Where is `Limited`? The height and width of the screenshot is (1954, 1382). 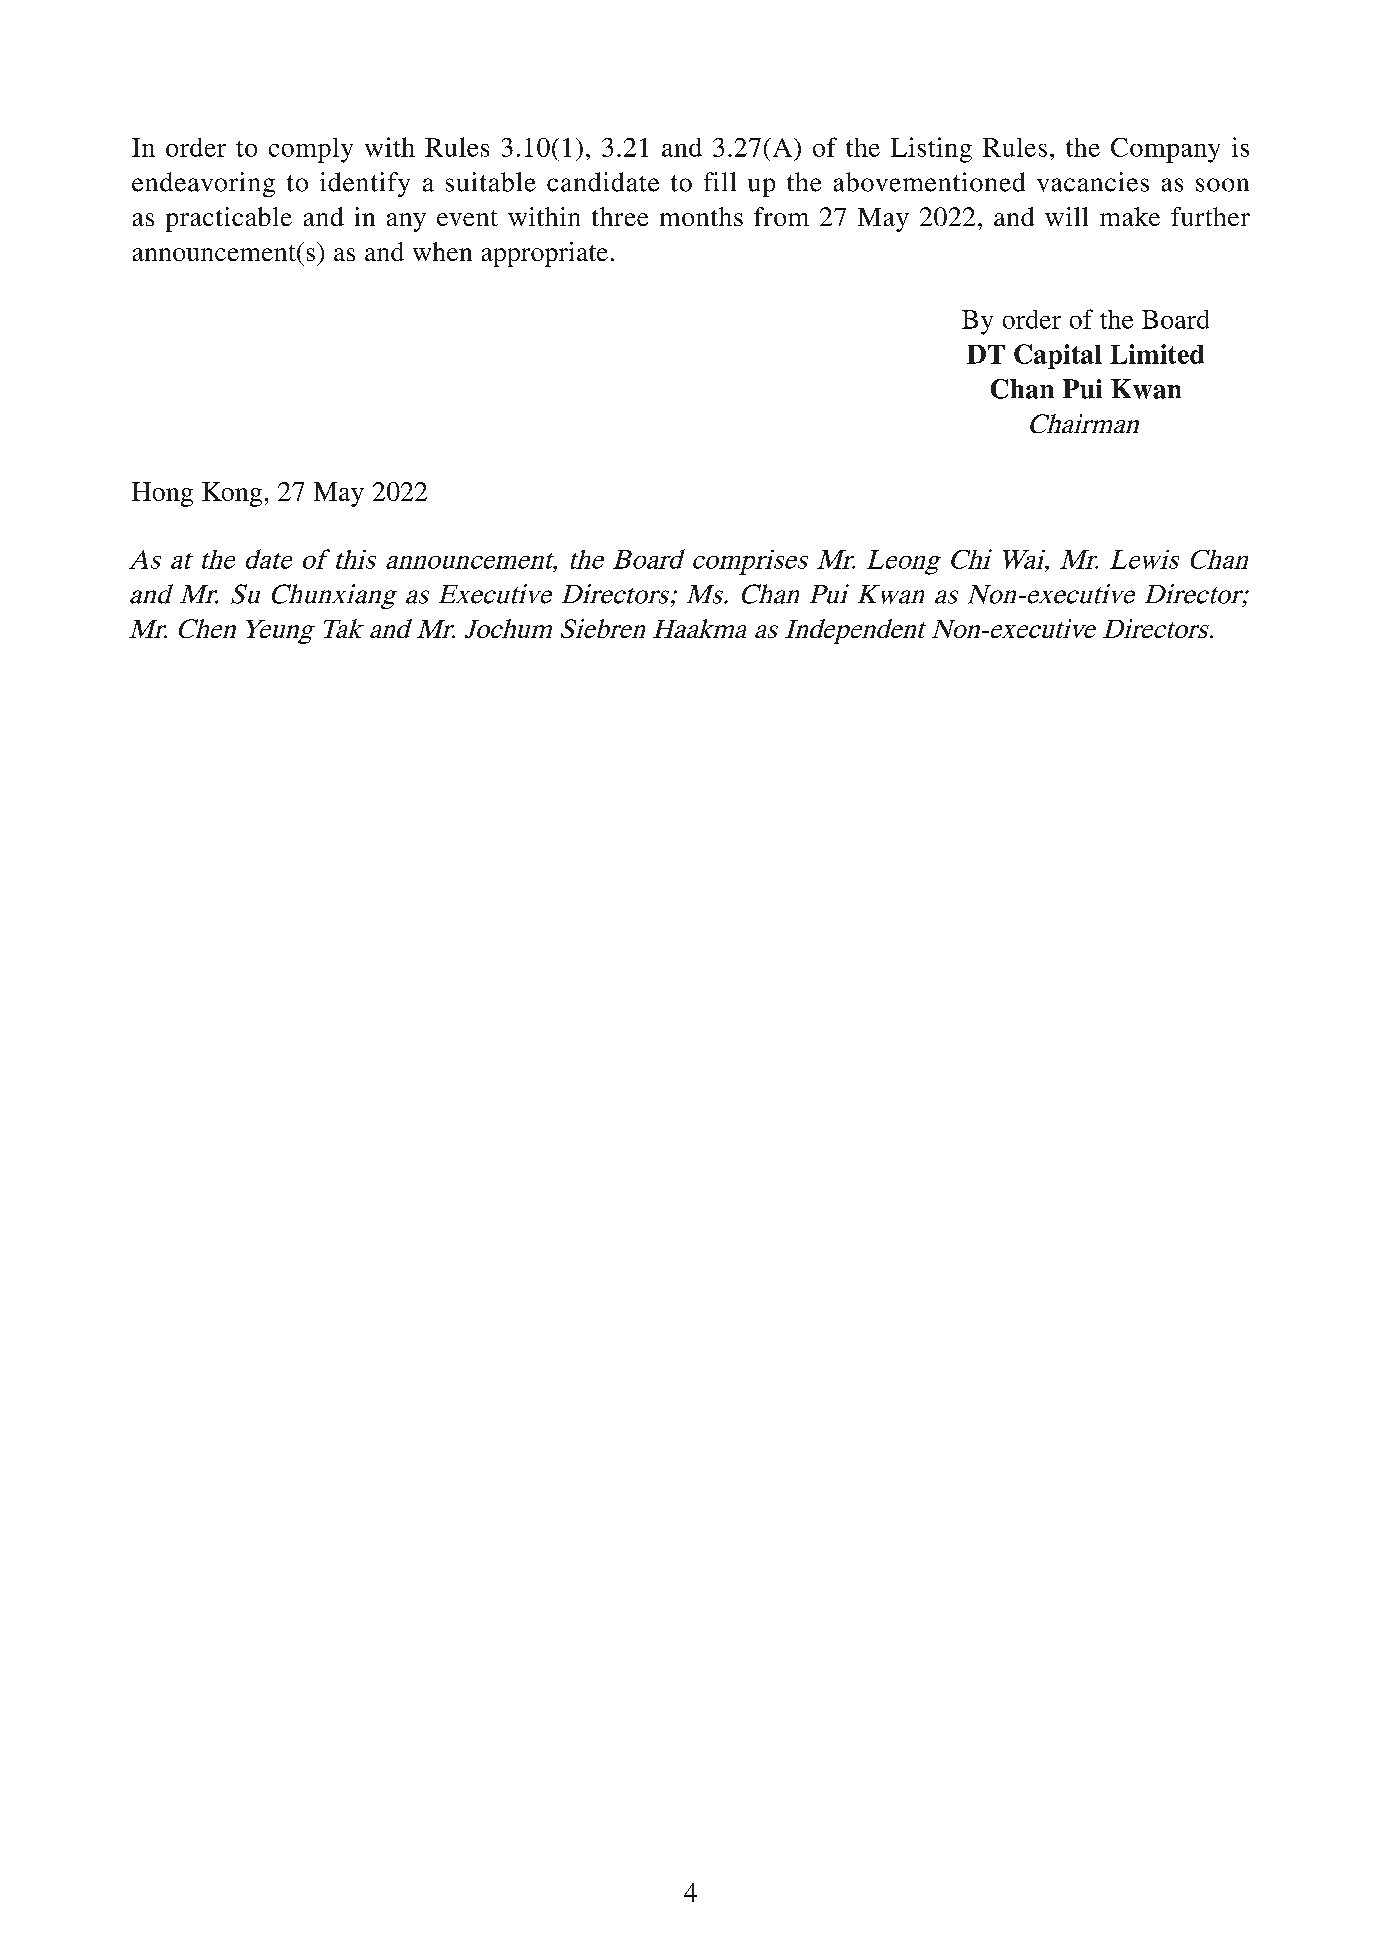 Limited is located at coordinates (1157, 354).
